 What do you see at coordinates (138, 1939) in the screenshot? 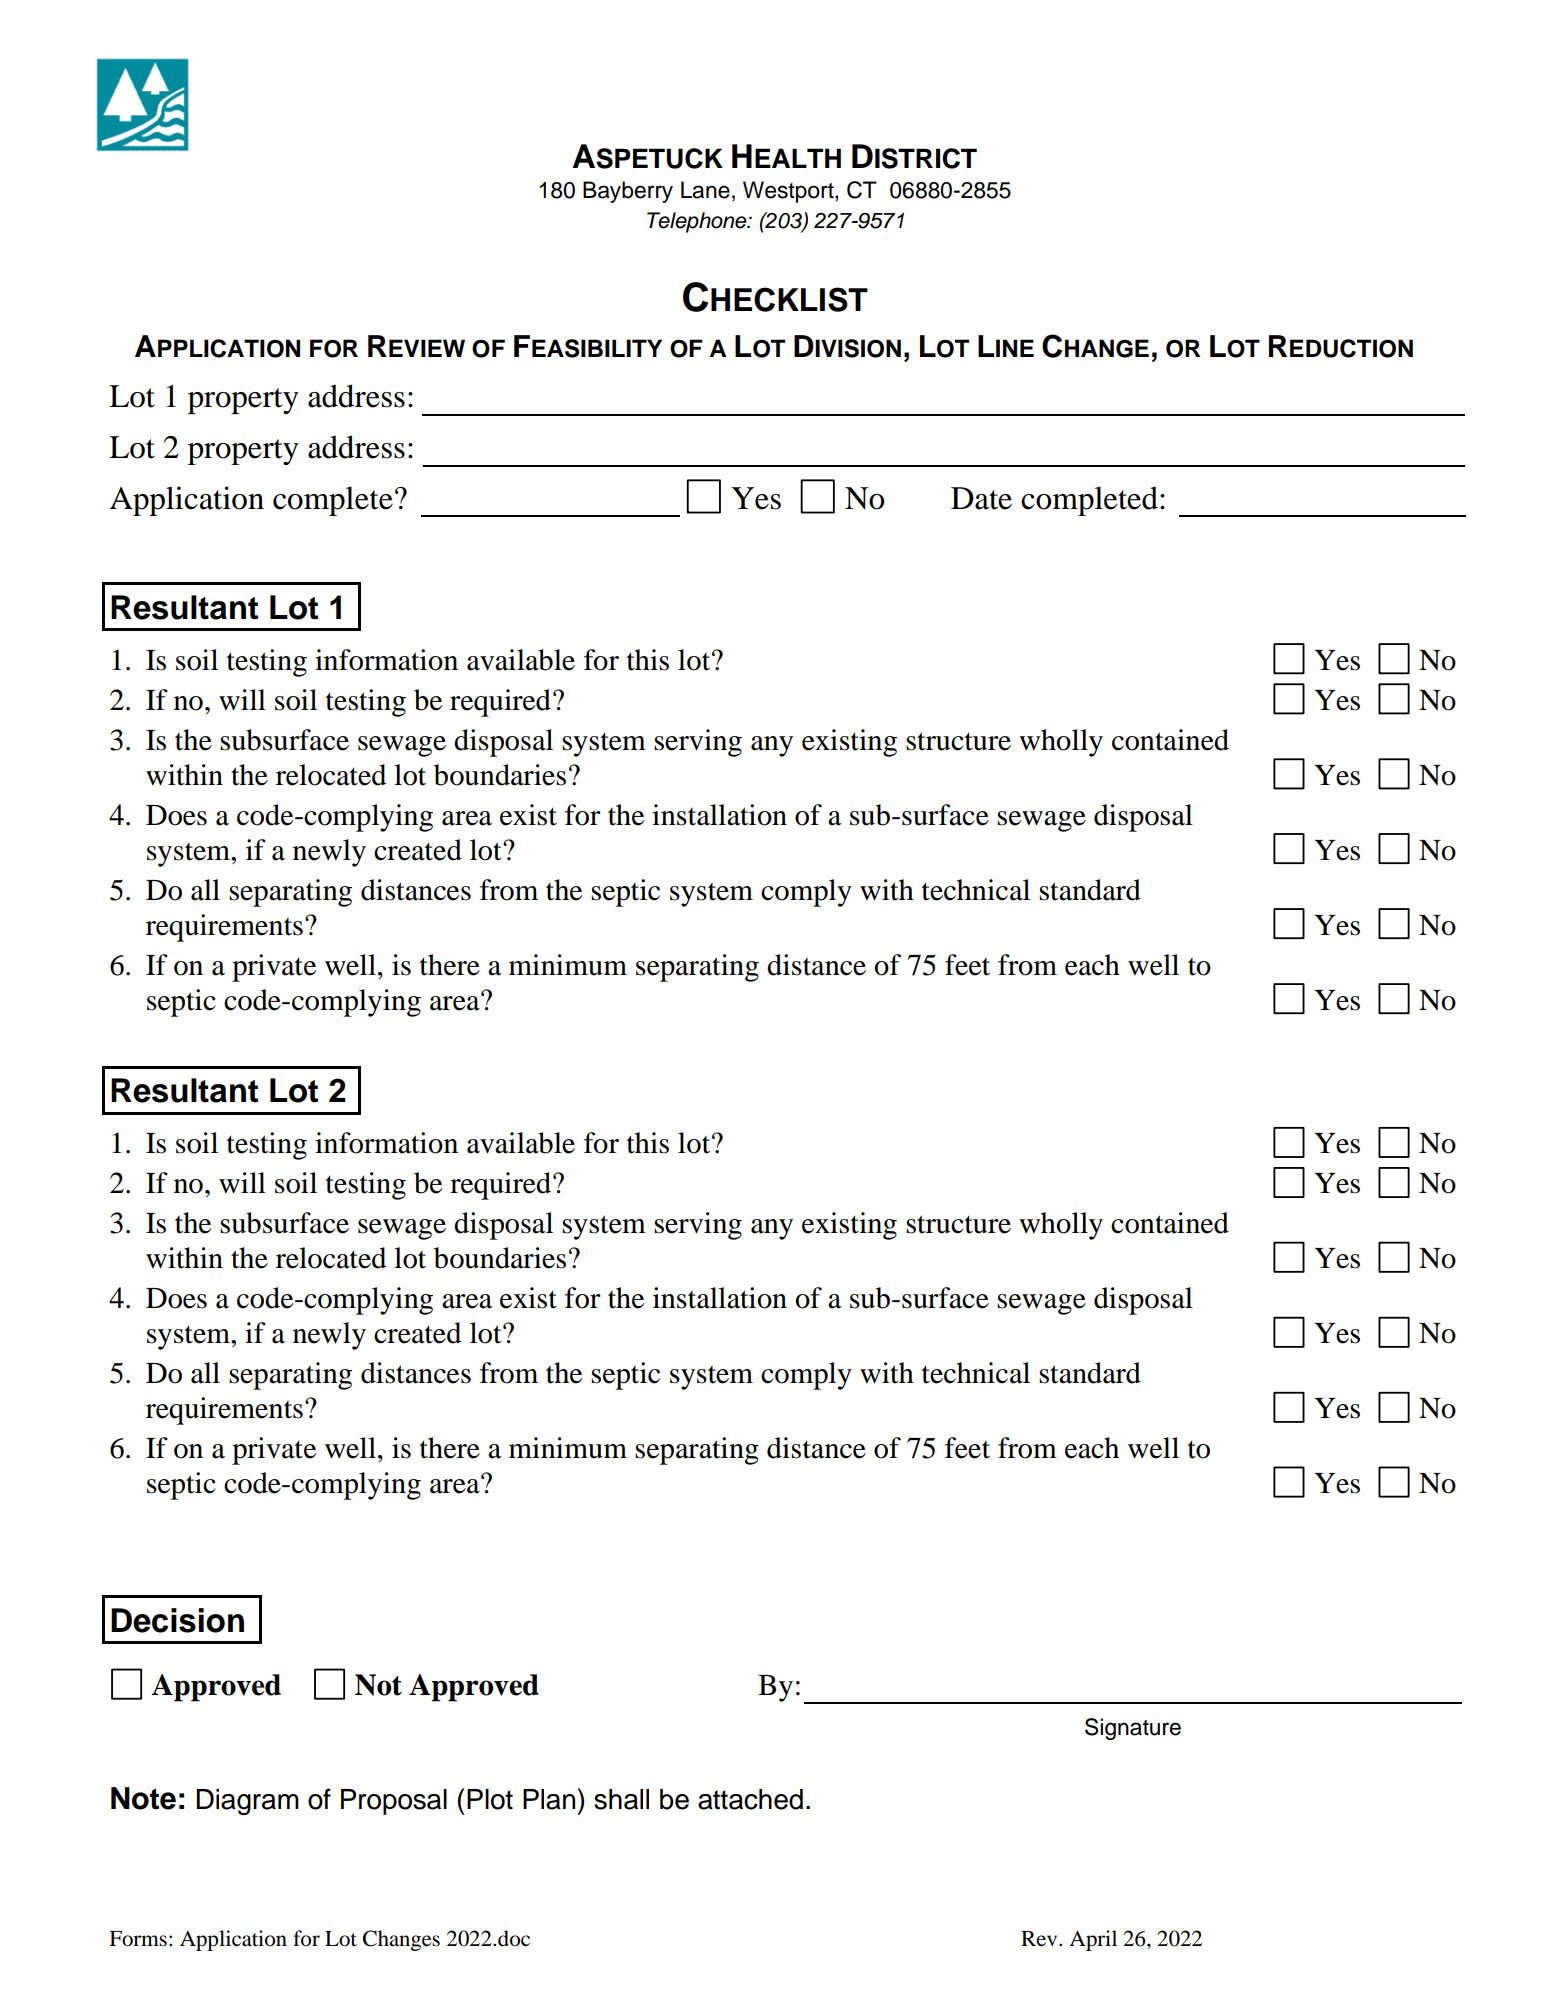
I see `Forms` at bounding box center [138, 1939].
